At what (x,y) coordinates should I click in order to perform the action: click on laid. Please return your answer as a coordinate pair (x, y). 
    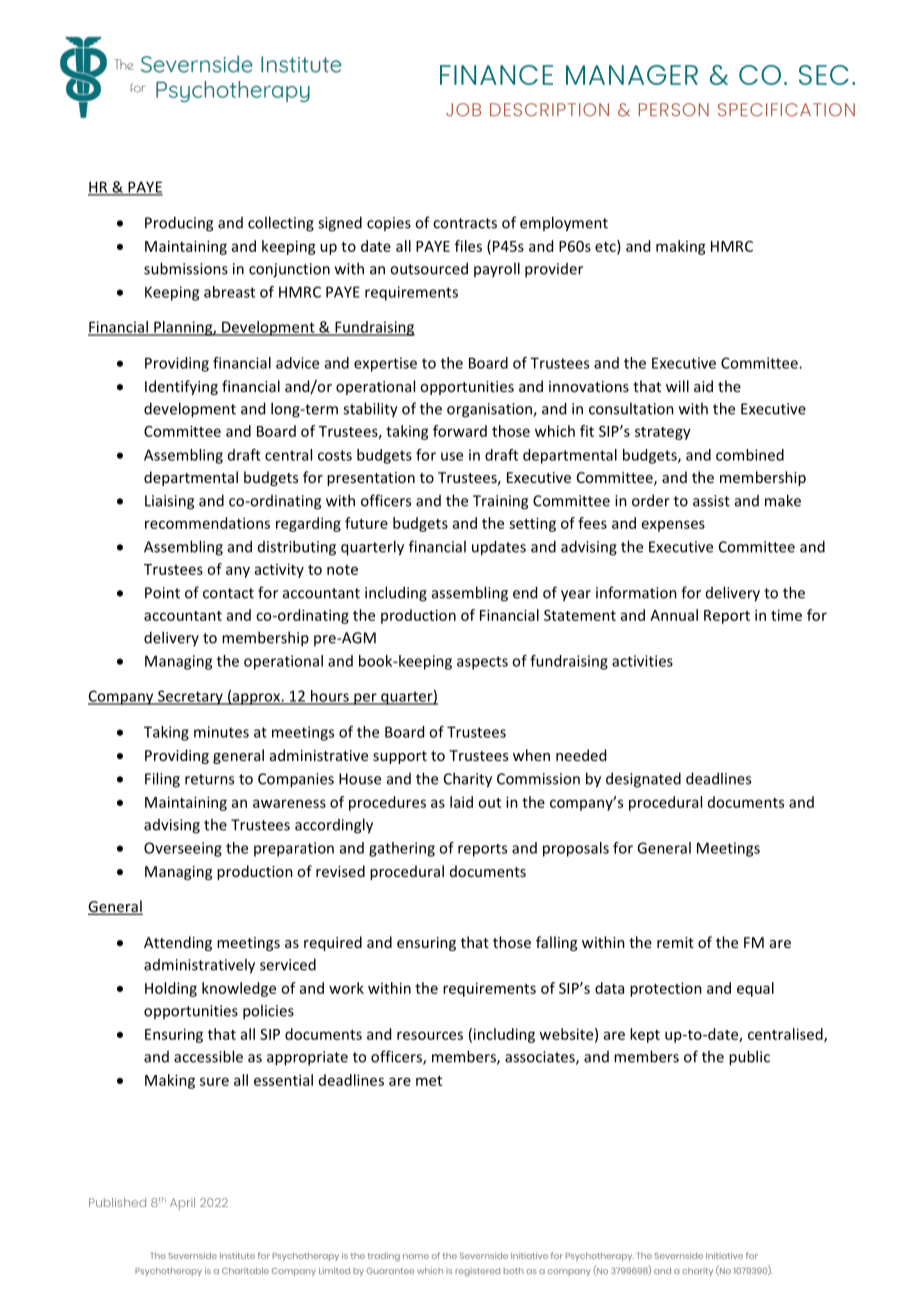
    Looking at the image, I should click on (461, 802).
